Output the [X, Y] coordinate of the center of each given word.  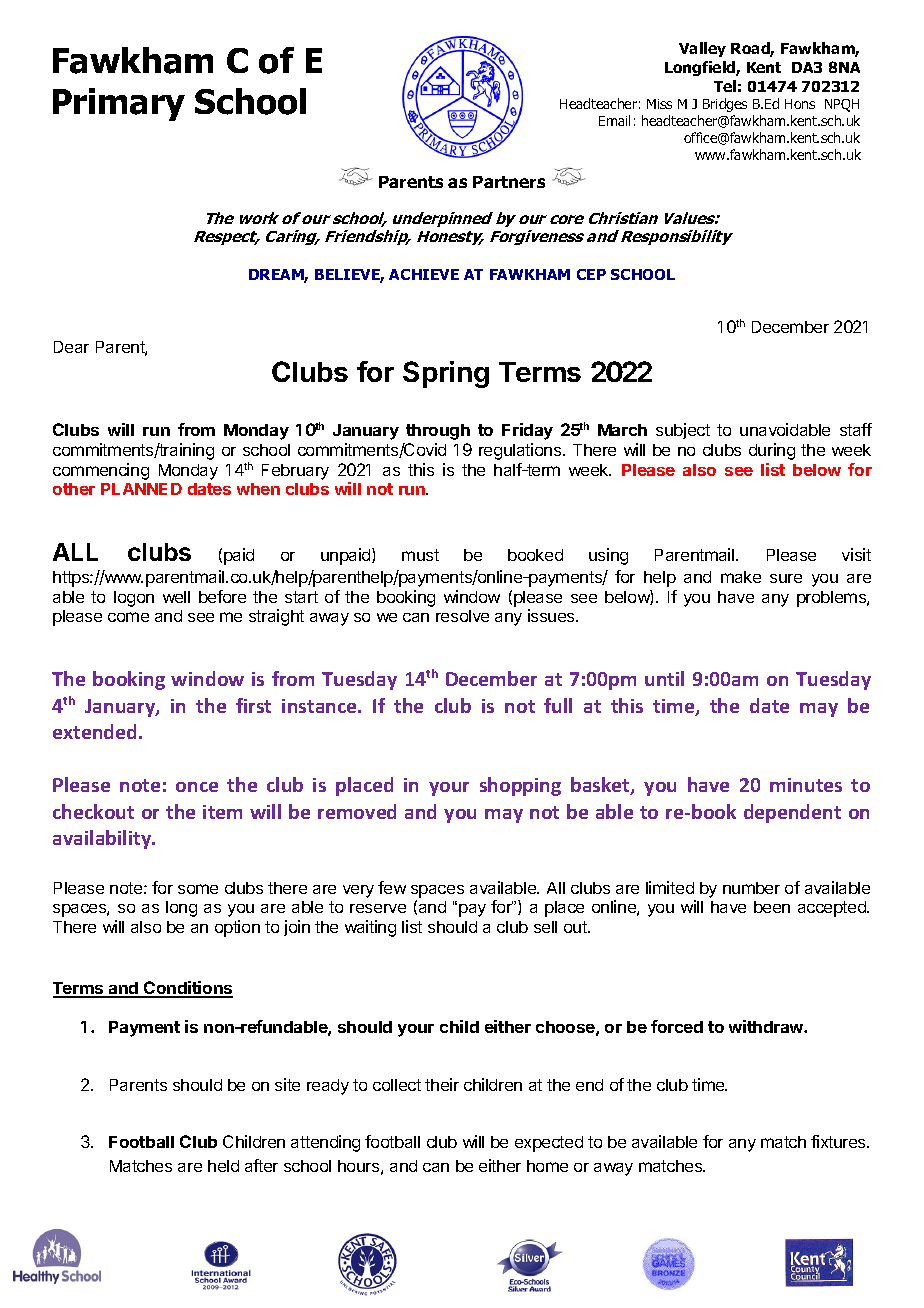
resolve [462, 616]
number [751, 888]
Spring [446, 374]
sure [786, 578]
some [198, 889]
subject [683, 431]
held [223, 1166]
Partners [509, 182]
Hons [800, 104]
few [392, 887]
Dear [71, 347]
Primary [119, 104]
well [176, 597]
